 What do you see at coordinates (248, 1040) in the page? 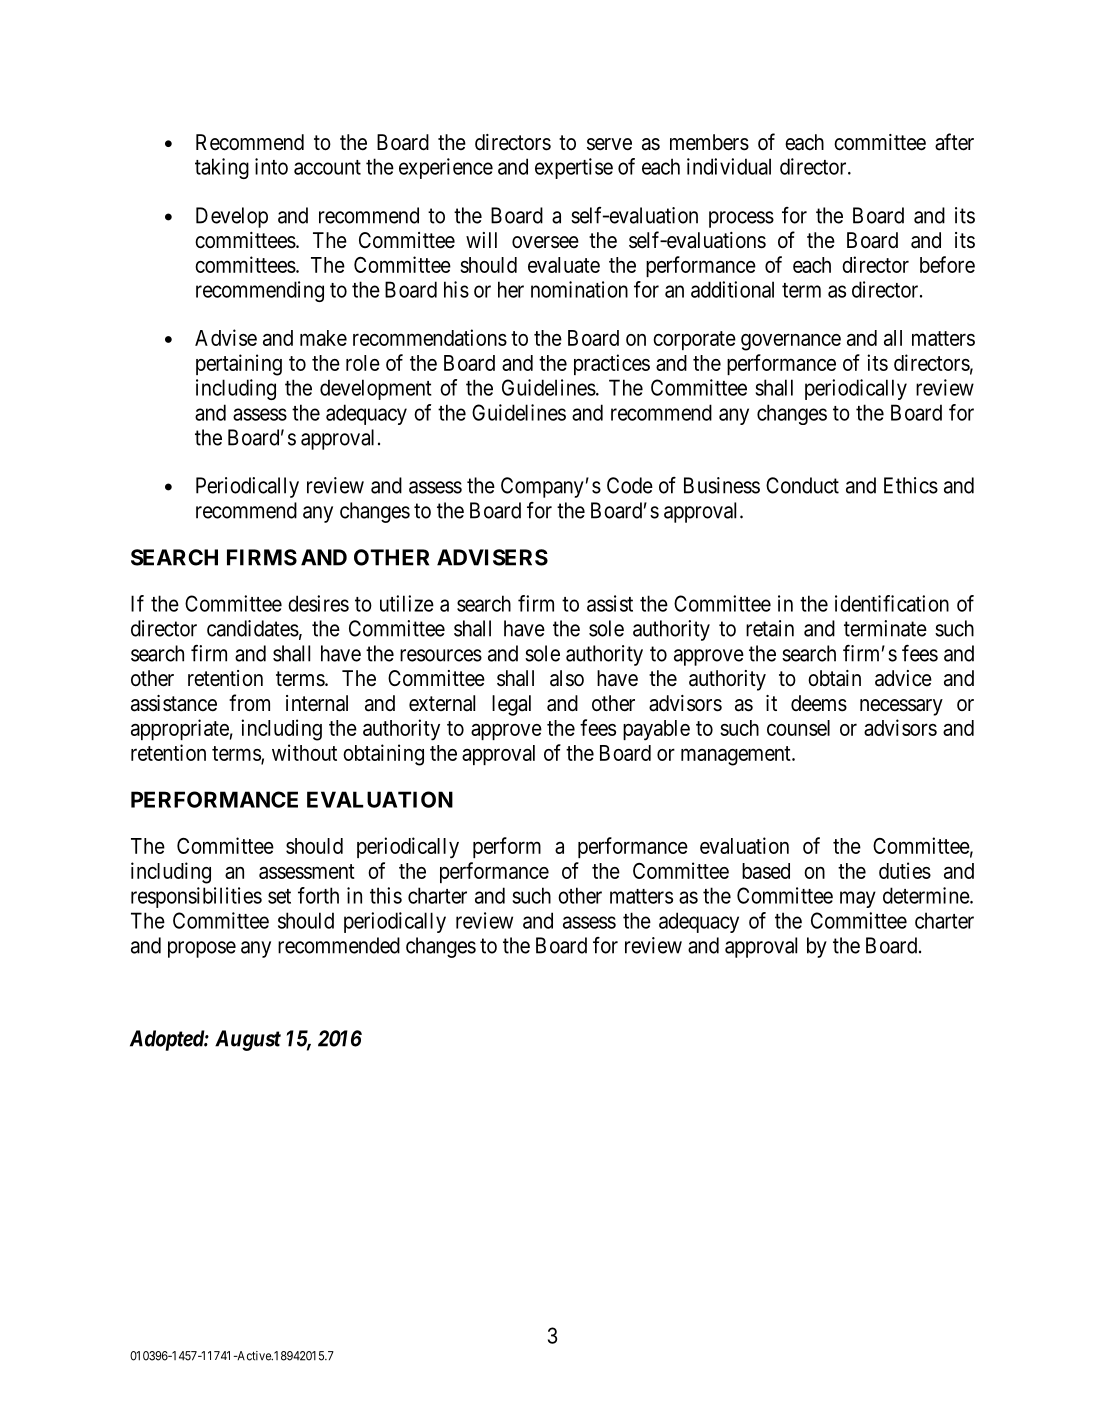
I see `August` at bounding box center [248, 1040].
